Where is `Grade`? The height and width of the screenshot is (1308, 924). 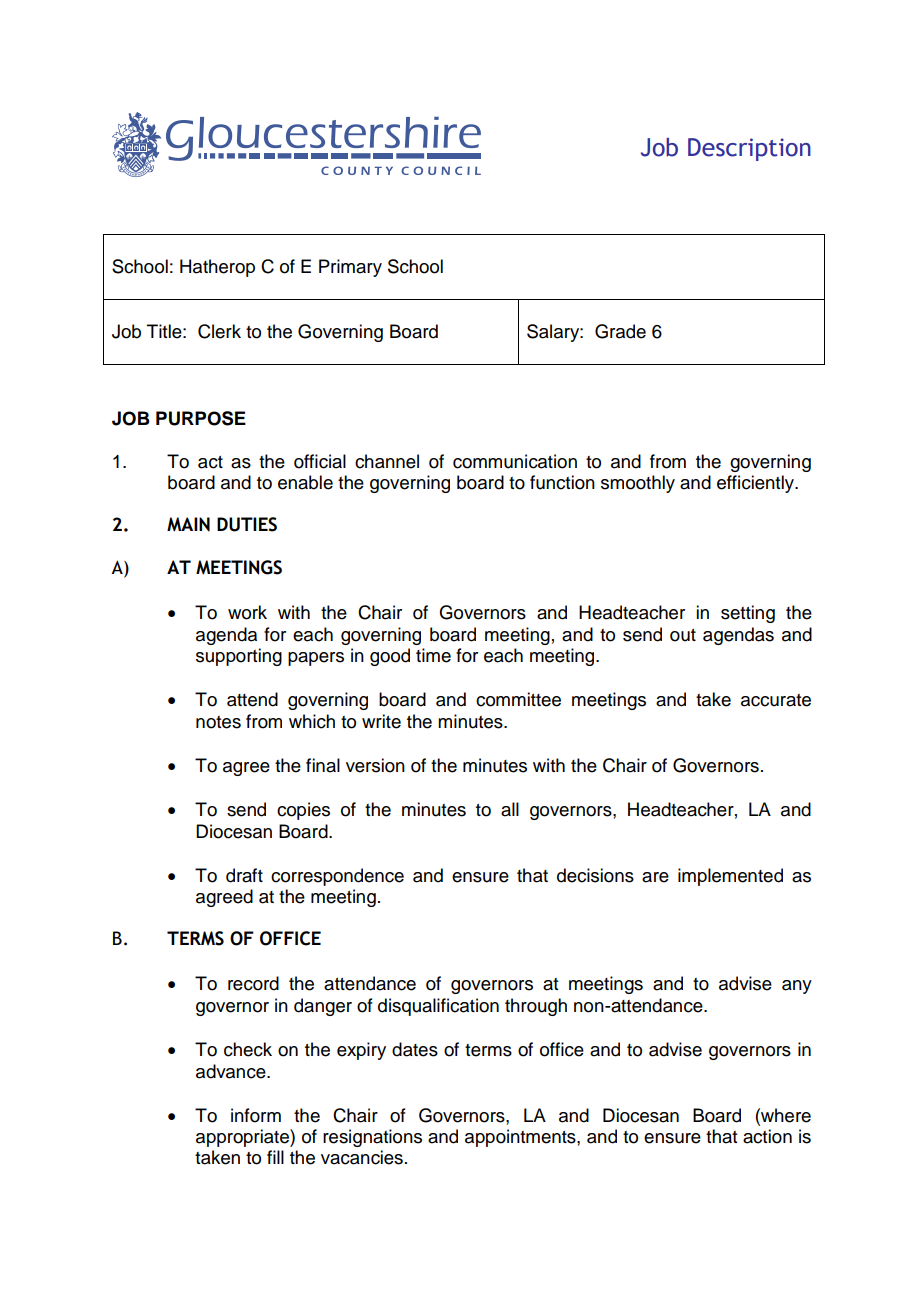 Grade is located at coordinates (620, 331).
